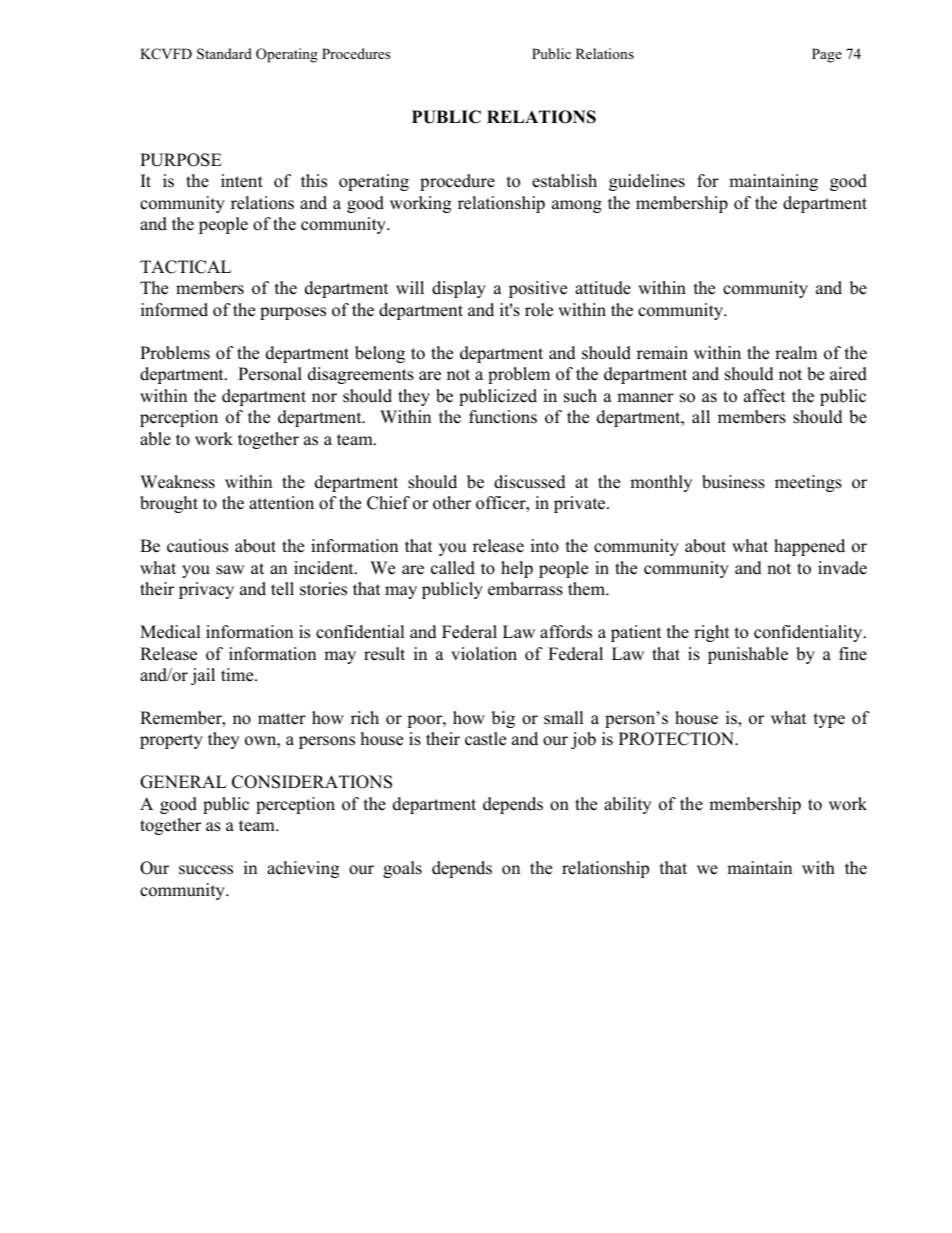  Describe the element at coordinates (564, 181) in the image. I see `establish` at that location.
